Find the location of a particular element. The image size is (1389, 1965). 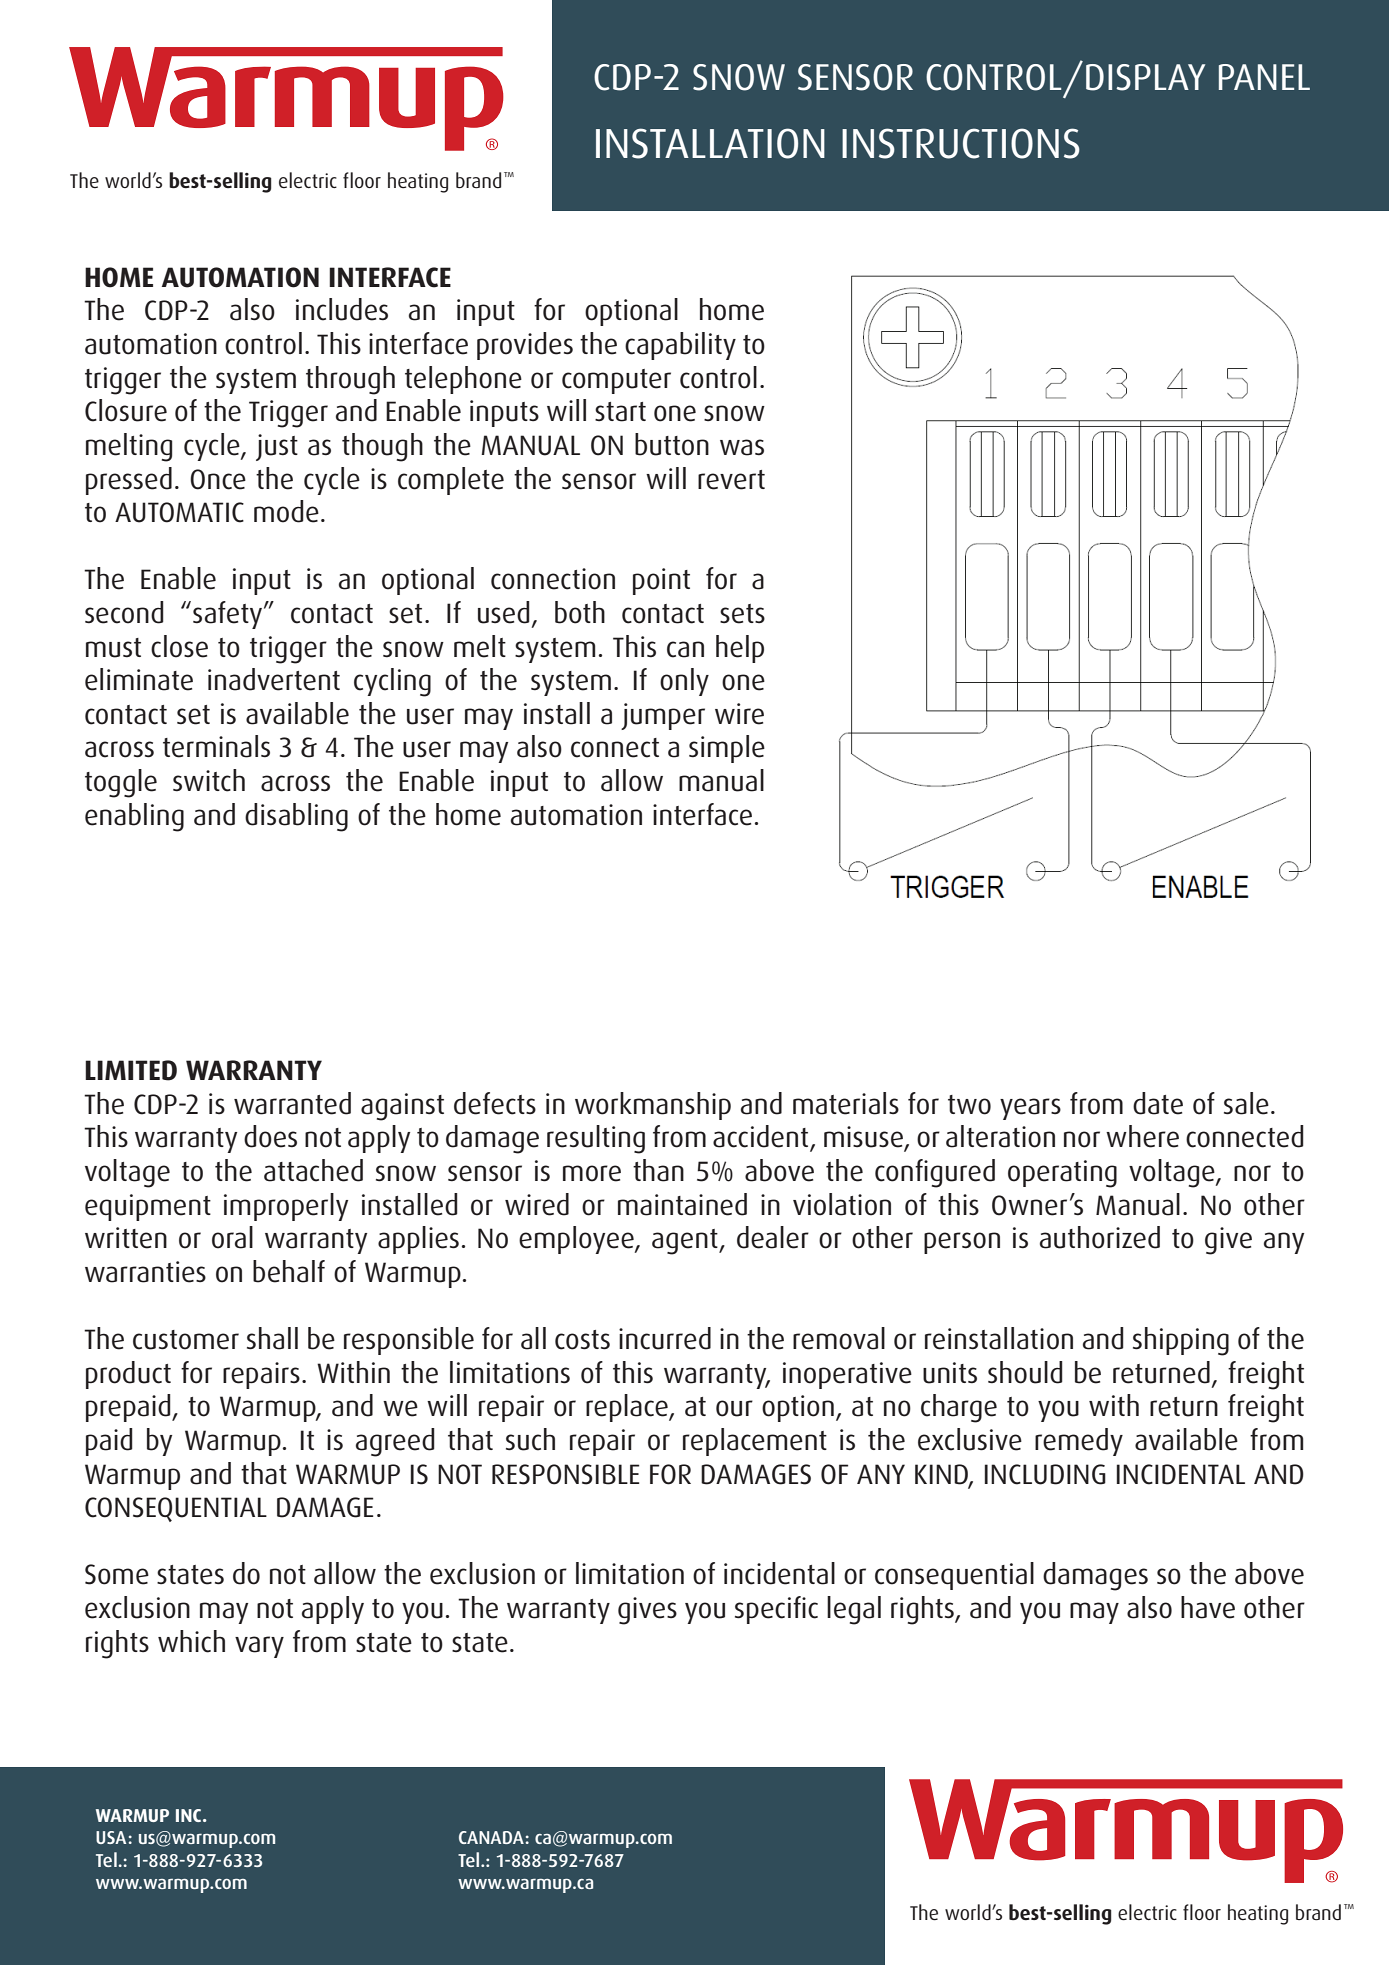

includes is located at coordinates (342, 309).
